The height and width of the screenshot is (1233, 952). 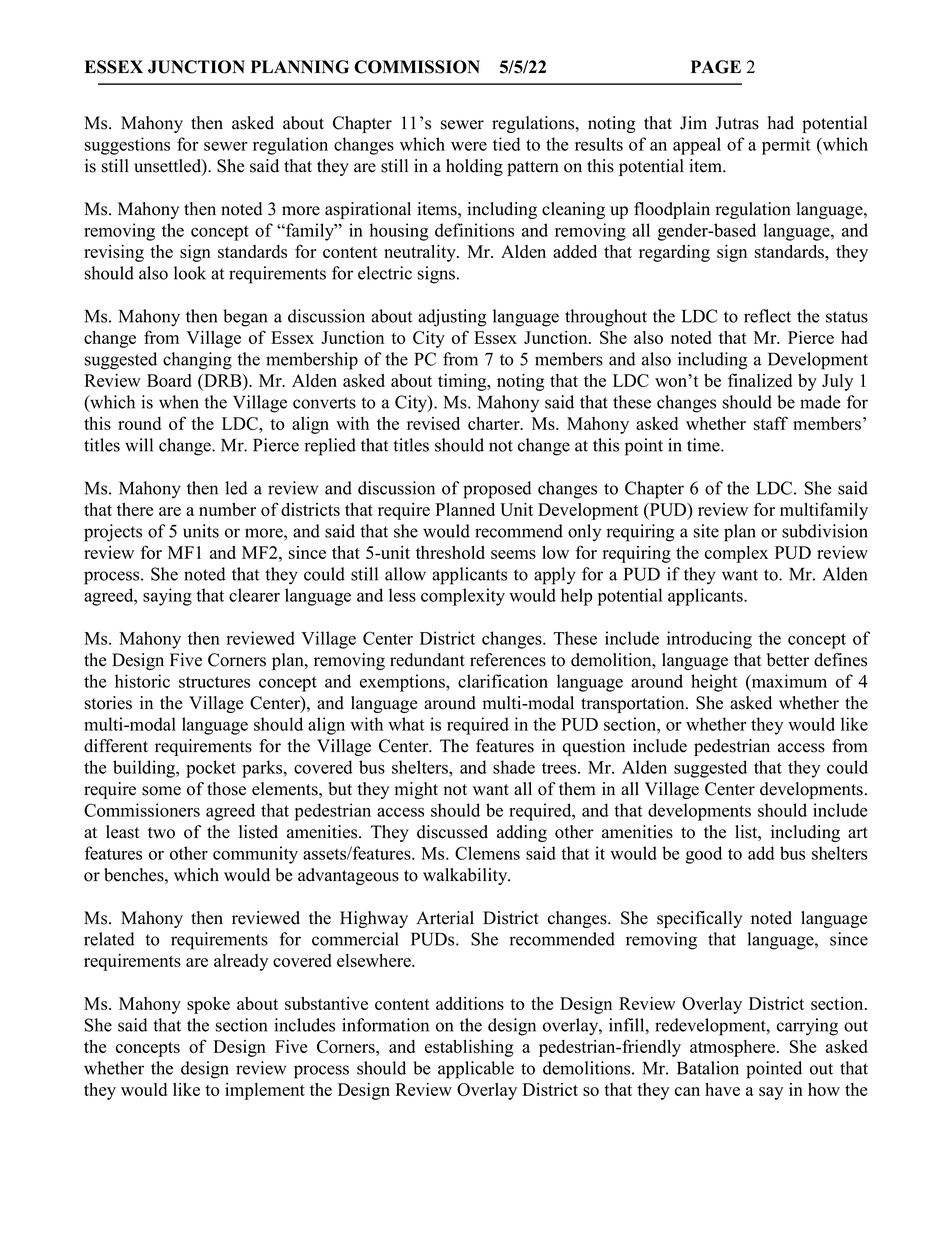 What do you see at coordinates (469, 146) in the screenshot?
I see `were` at bounding box center [469, 146].
